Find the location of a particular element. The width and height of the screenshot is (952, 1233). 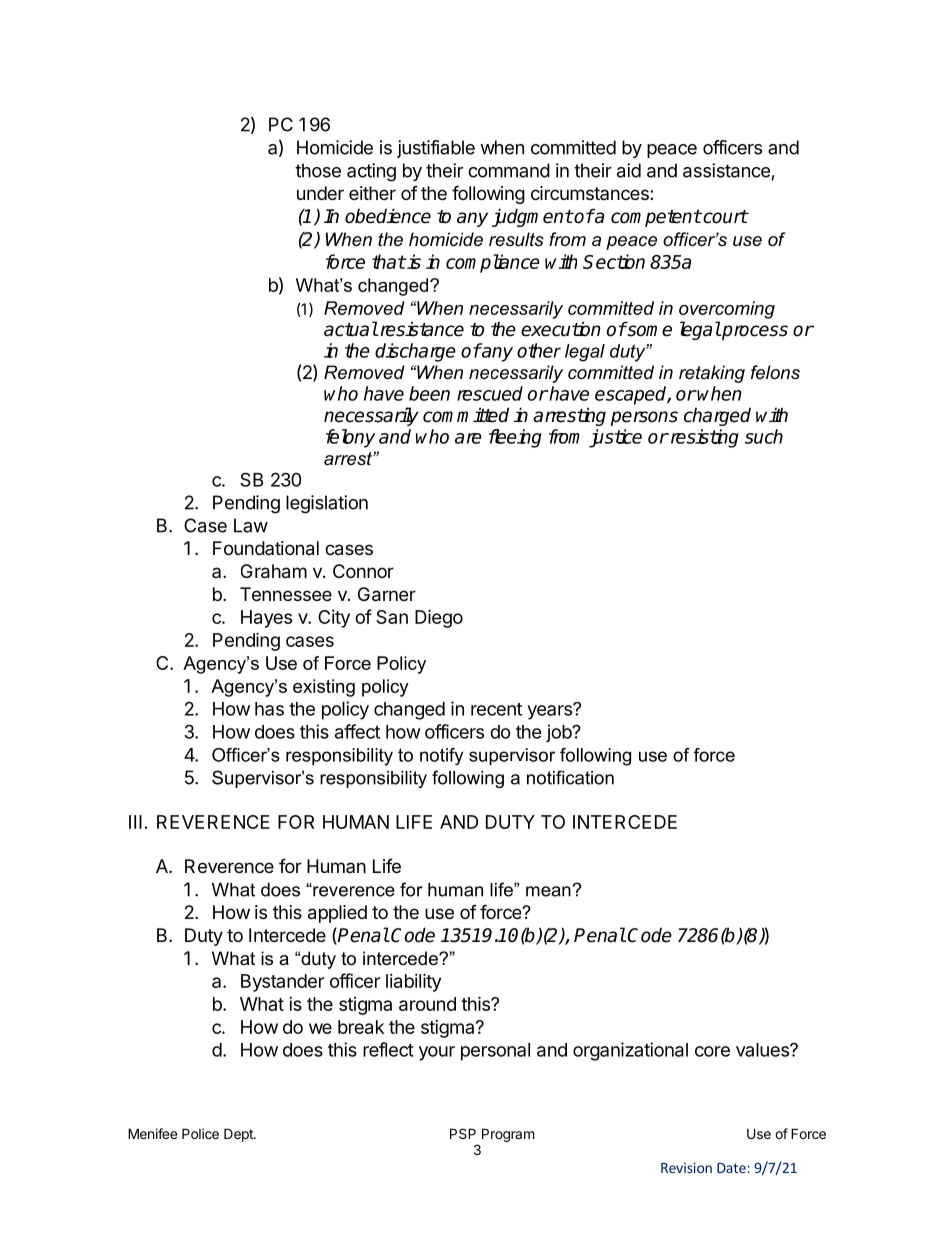

Revision is located at coordinates (686, 1167).
